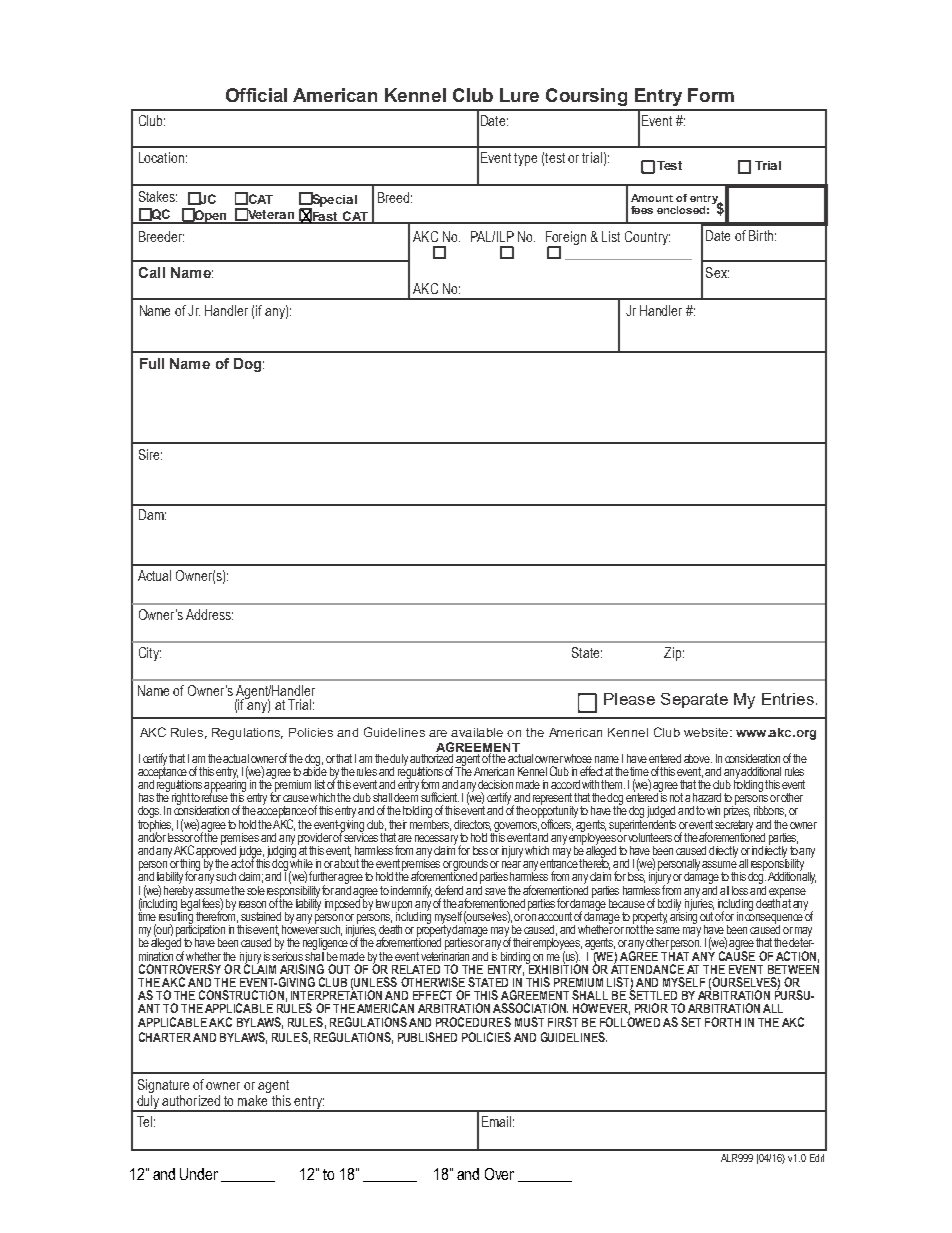 The width and height of the image is (952, 1233). Describe the element at coordinates (496, 1121) in the image. I see `Email` at that location.
